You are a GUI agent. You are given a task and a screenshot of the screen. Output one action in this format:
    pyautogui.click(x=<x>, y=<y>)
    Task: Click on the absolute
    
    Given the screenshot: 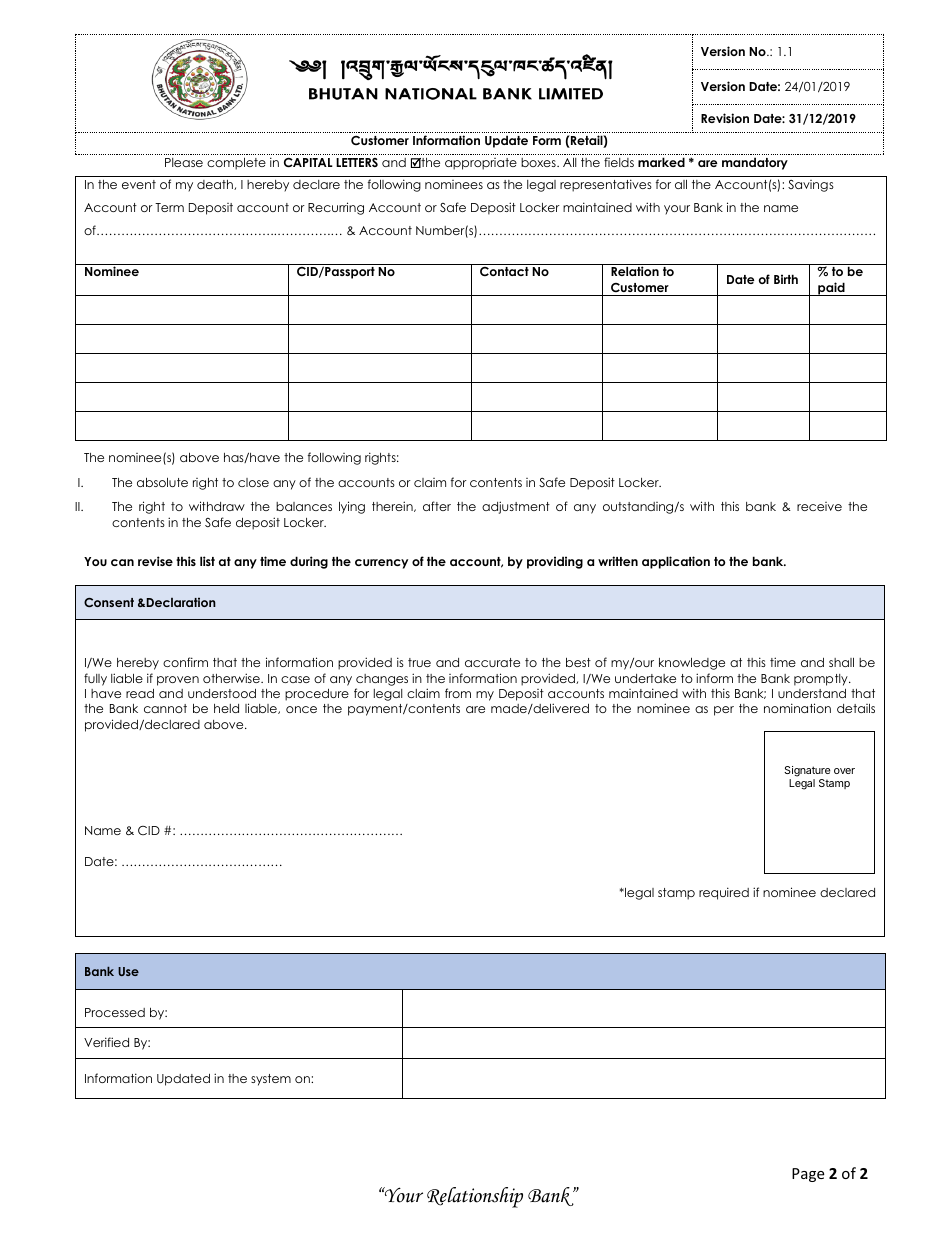 What is the action you would take?
    pyautogui.click(x=162, y=482)
